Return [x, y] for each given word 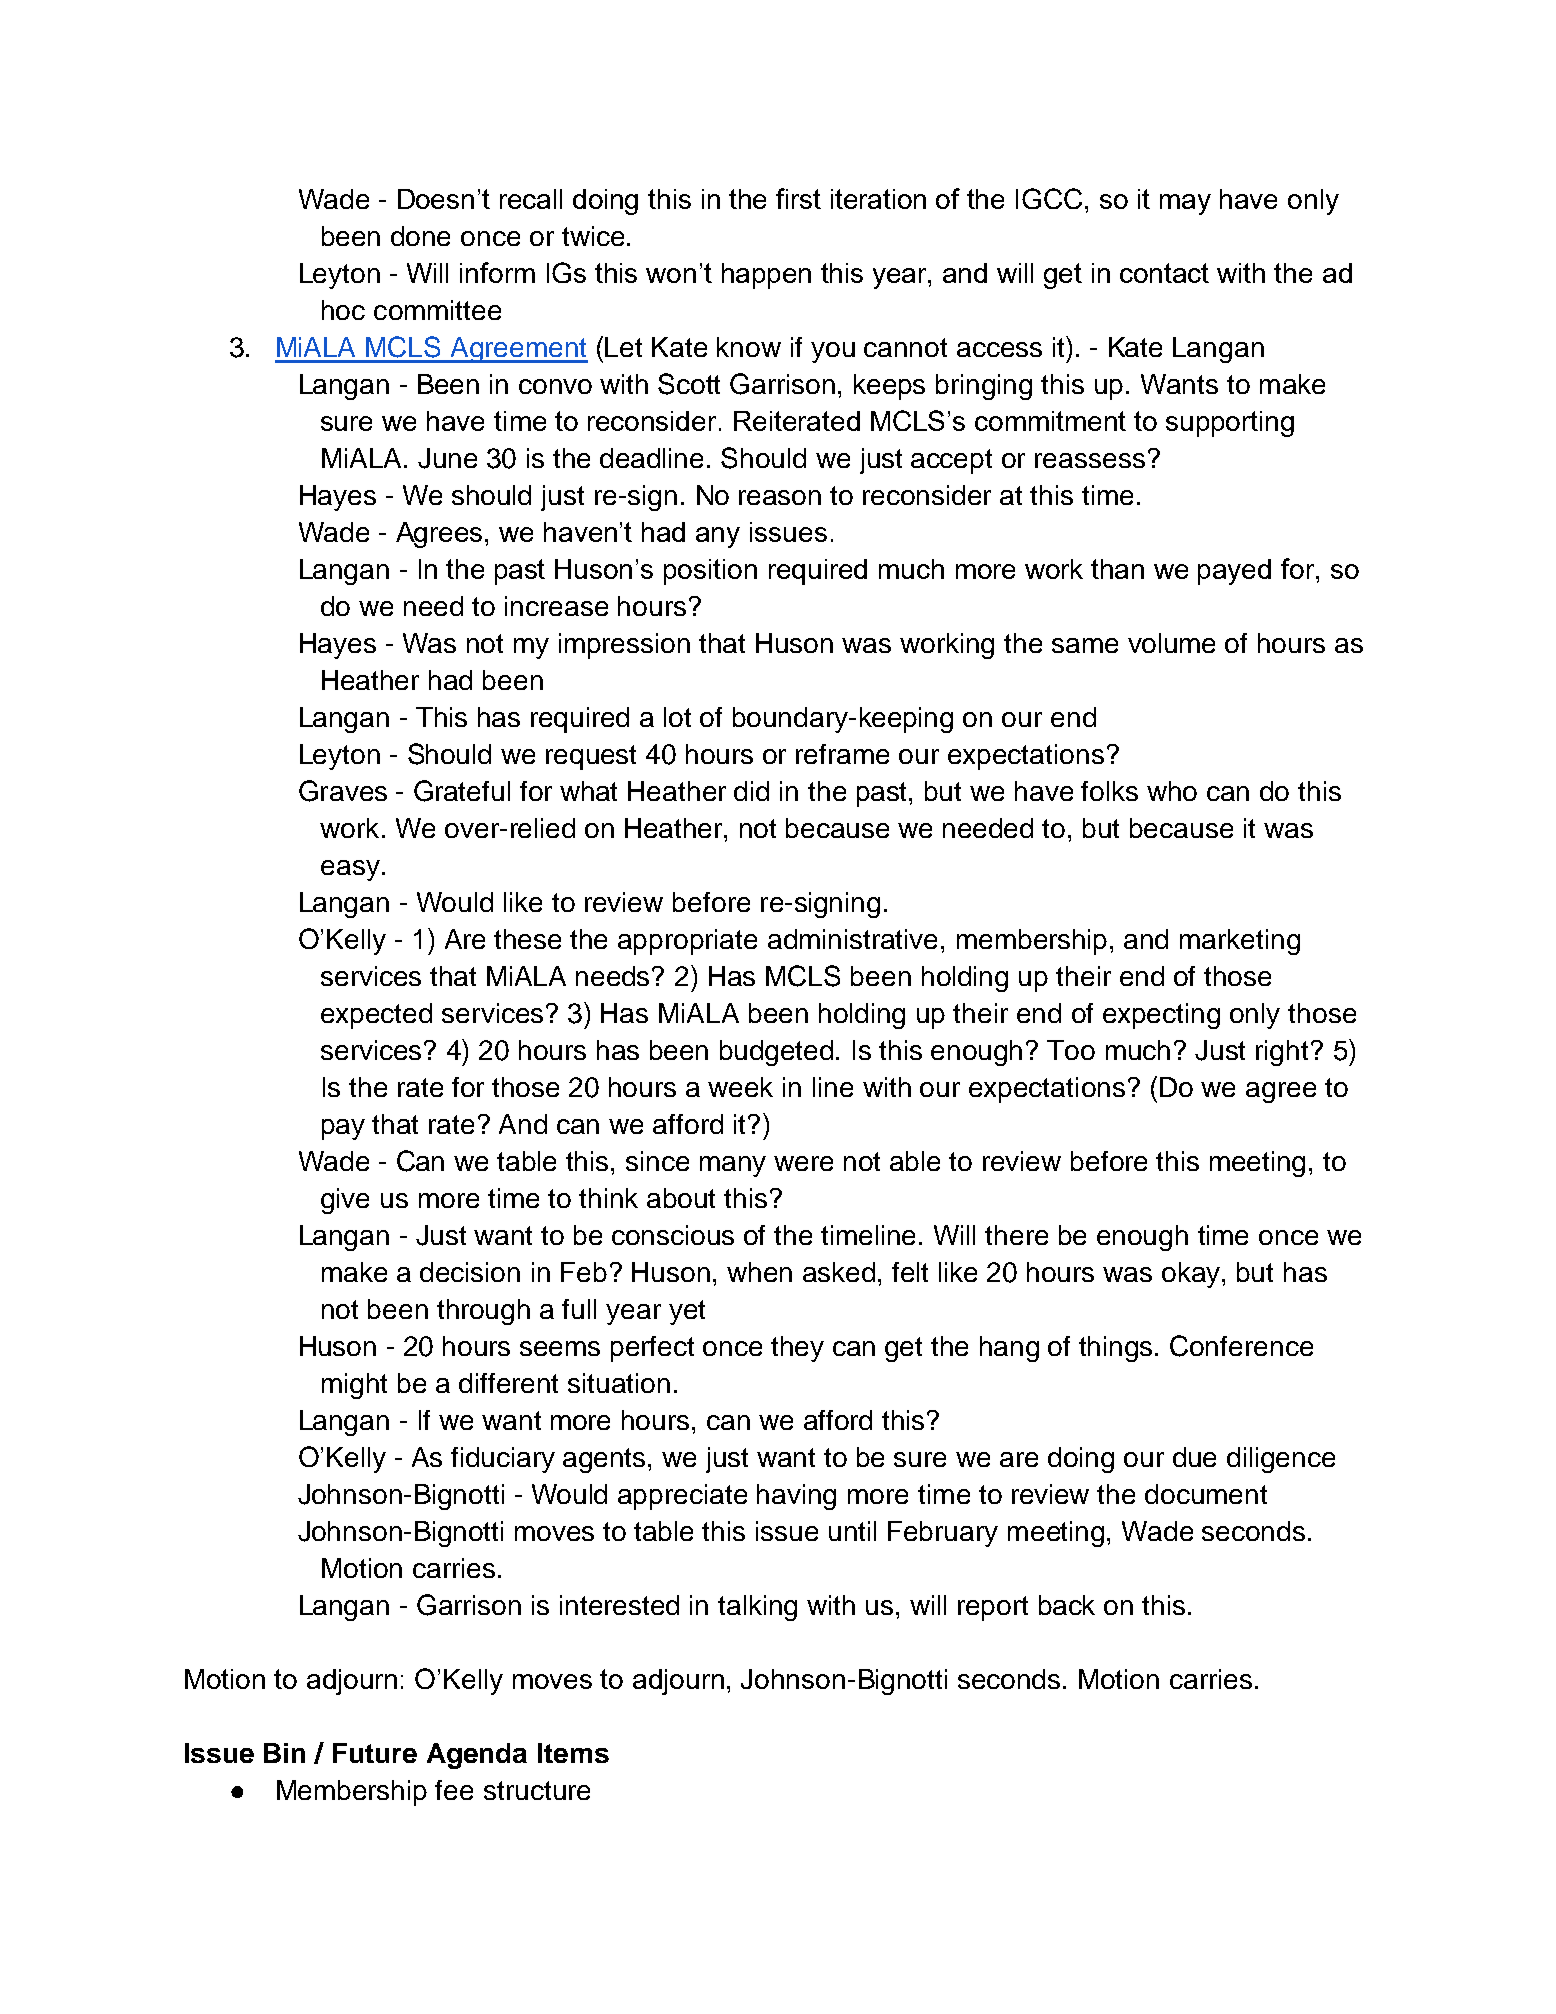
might [354, 1386]
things [1117, 1349]
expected [376, 1016]
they [797, 1349]
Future [375, 1753]
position [710, 572]
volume [1171, 643]
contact [1164, 273]
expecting [1161, 1016]
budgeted [776, 1053]
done [420, 236]
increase [556, 606]
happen [766, 276]
